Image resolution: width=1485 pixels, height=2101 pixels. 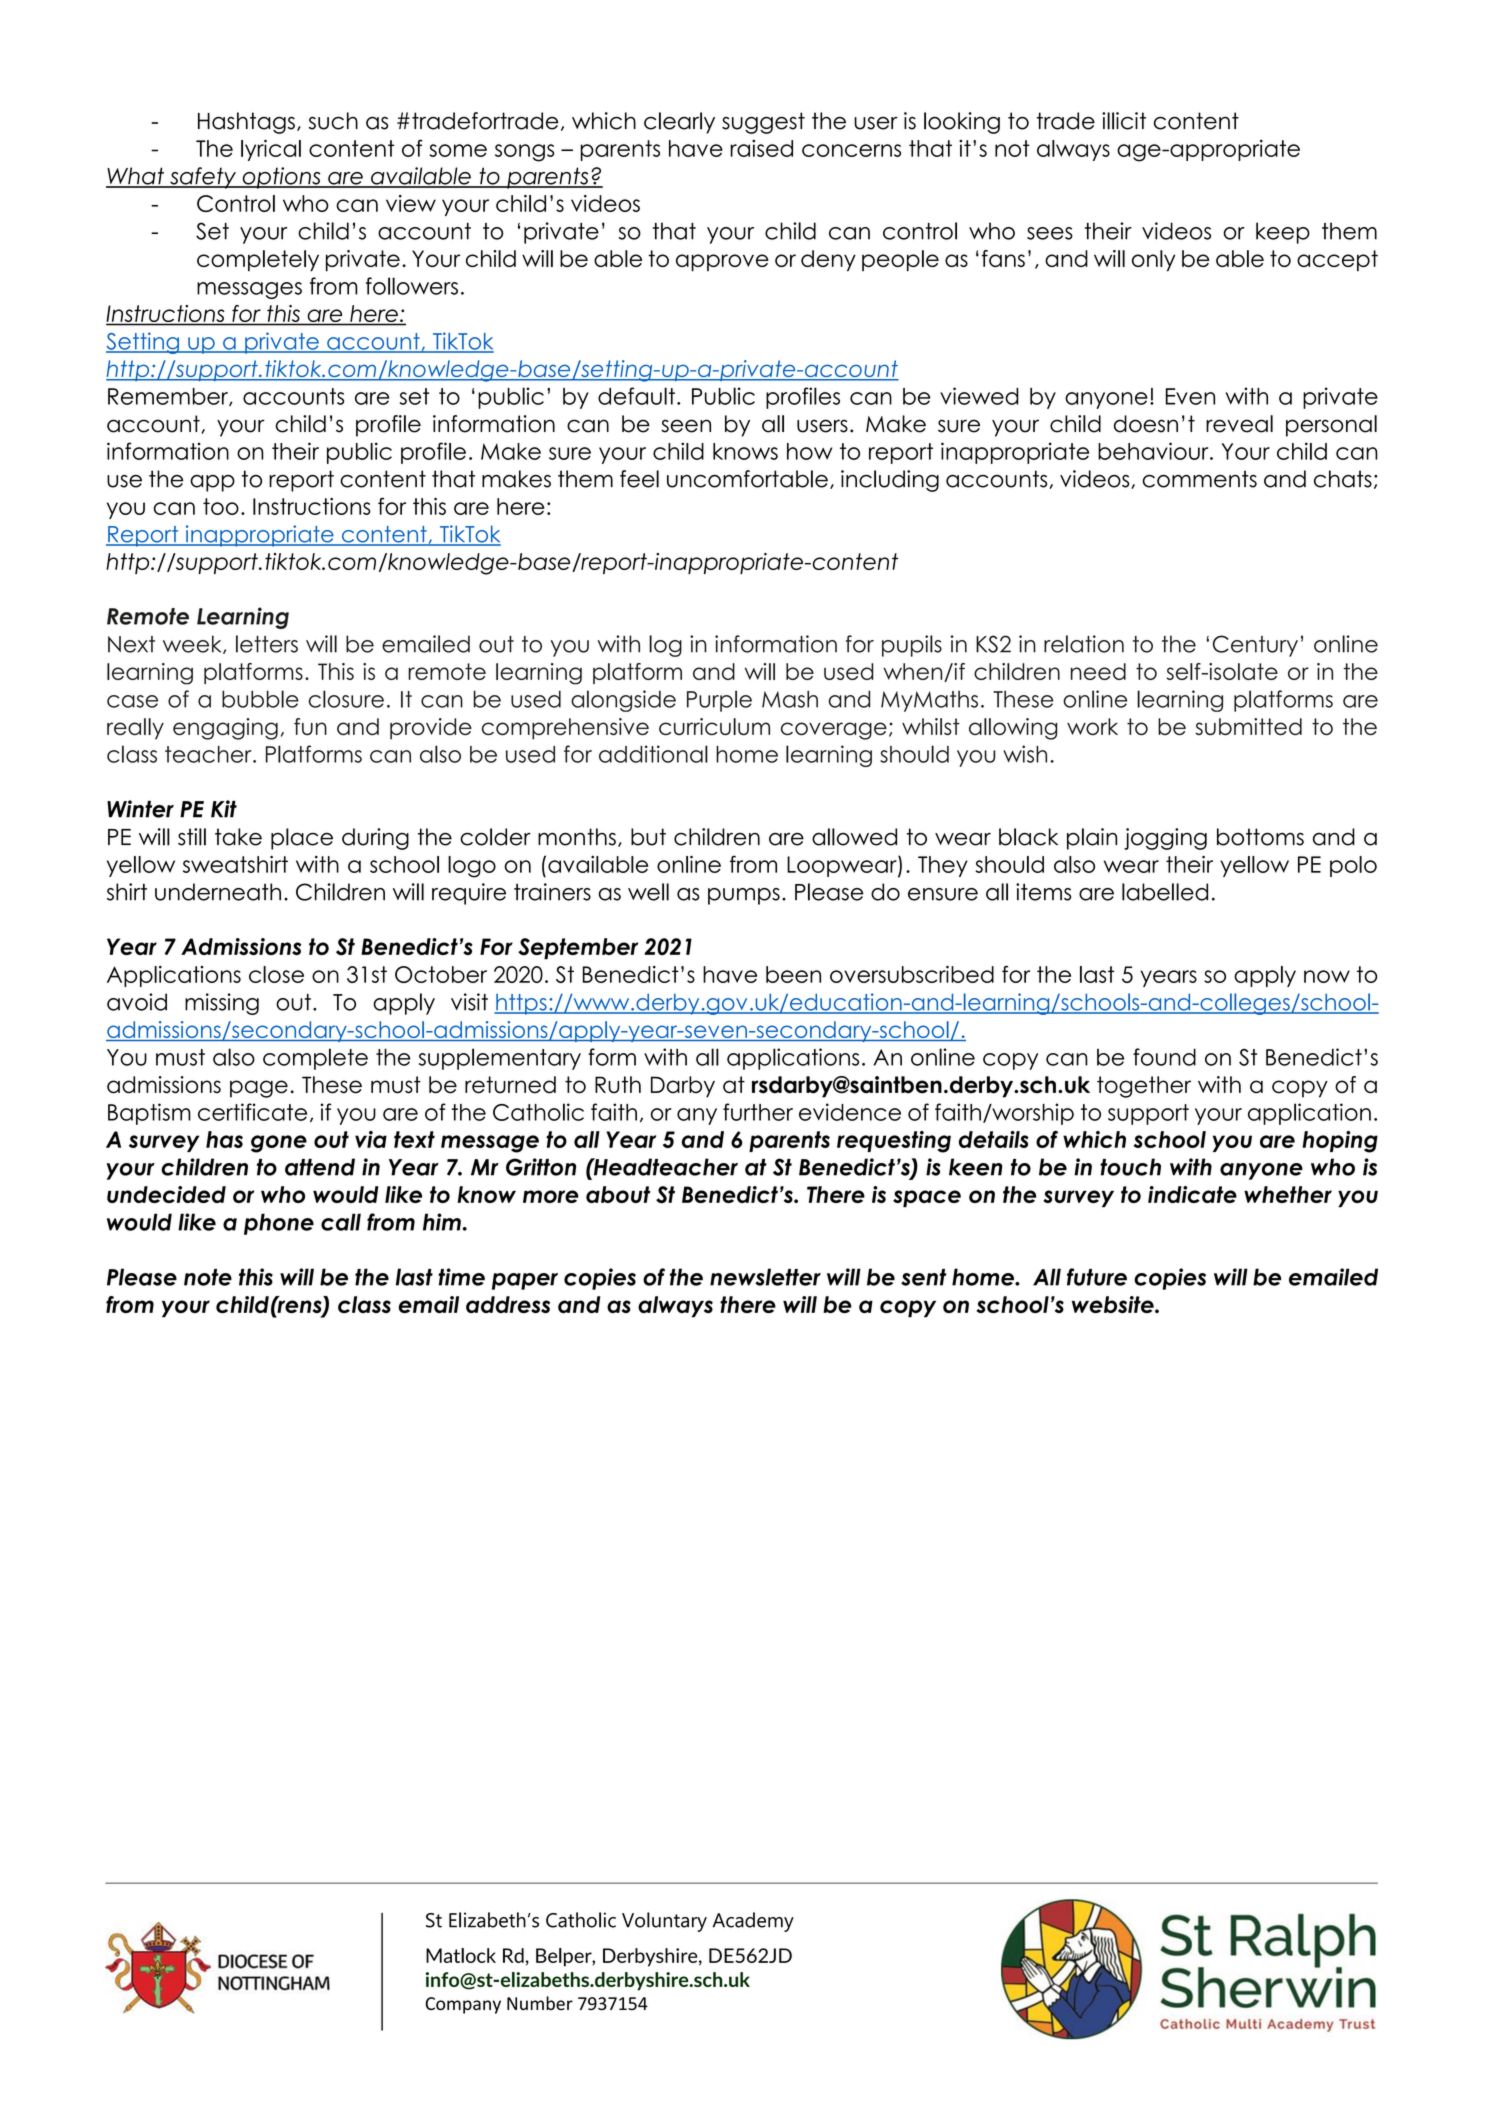 What do you see at coordinates (1114, 1304) in the page?
I see `website` at bounding box center [1114, 1304].
